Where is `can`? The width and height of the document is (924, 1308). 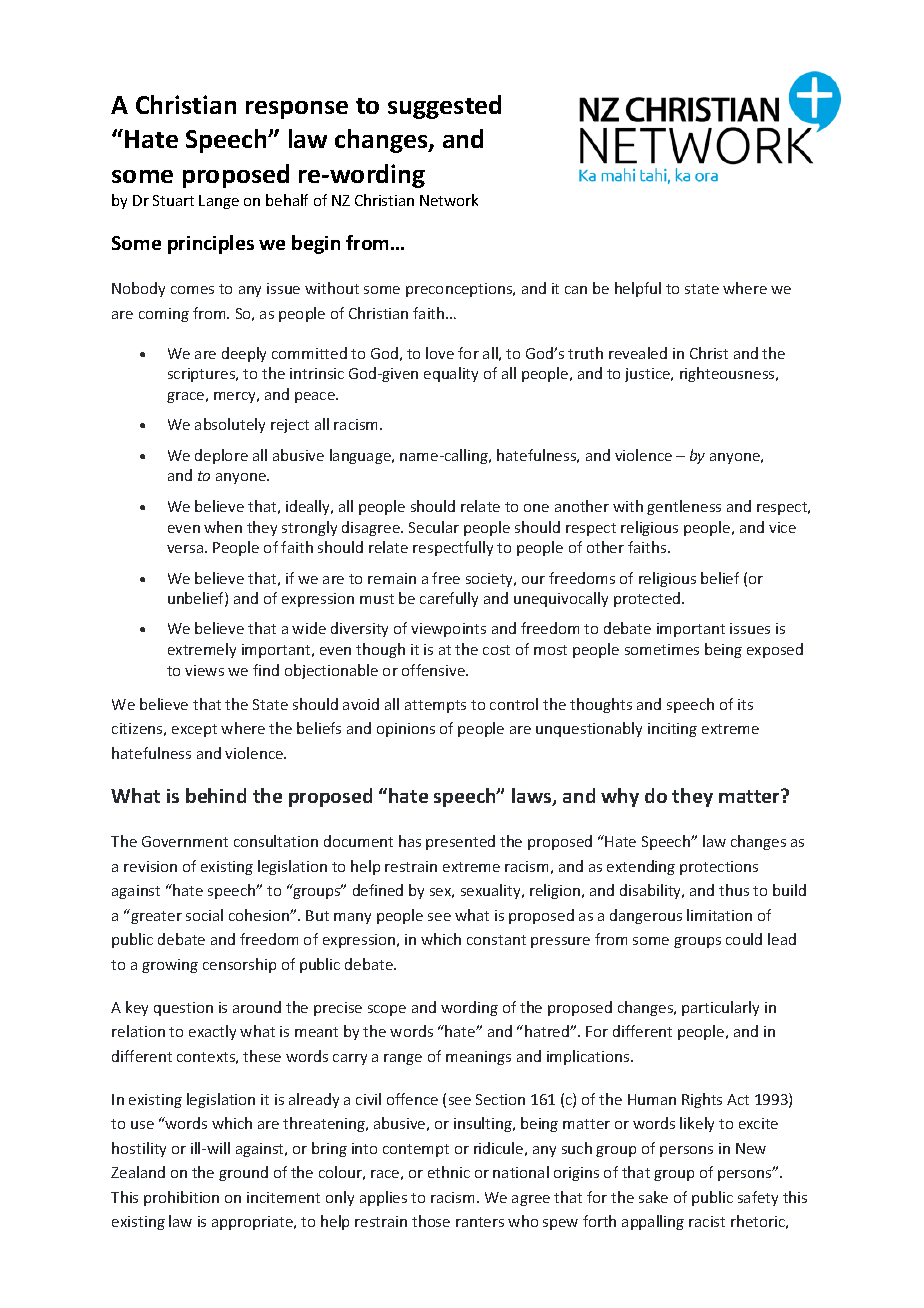
can is located at coordinates (576, 290).
